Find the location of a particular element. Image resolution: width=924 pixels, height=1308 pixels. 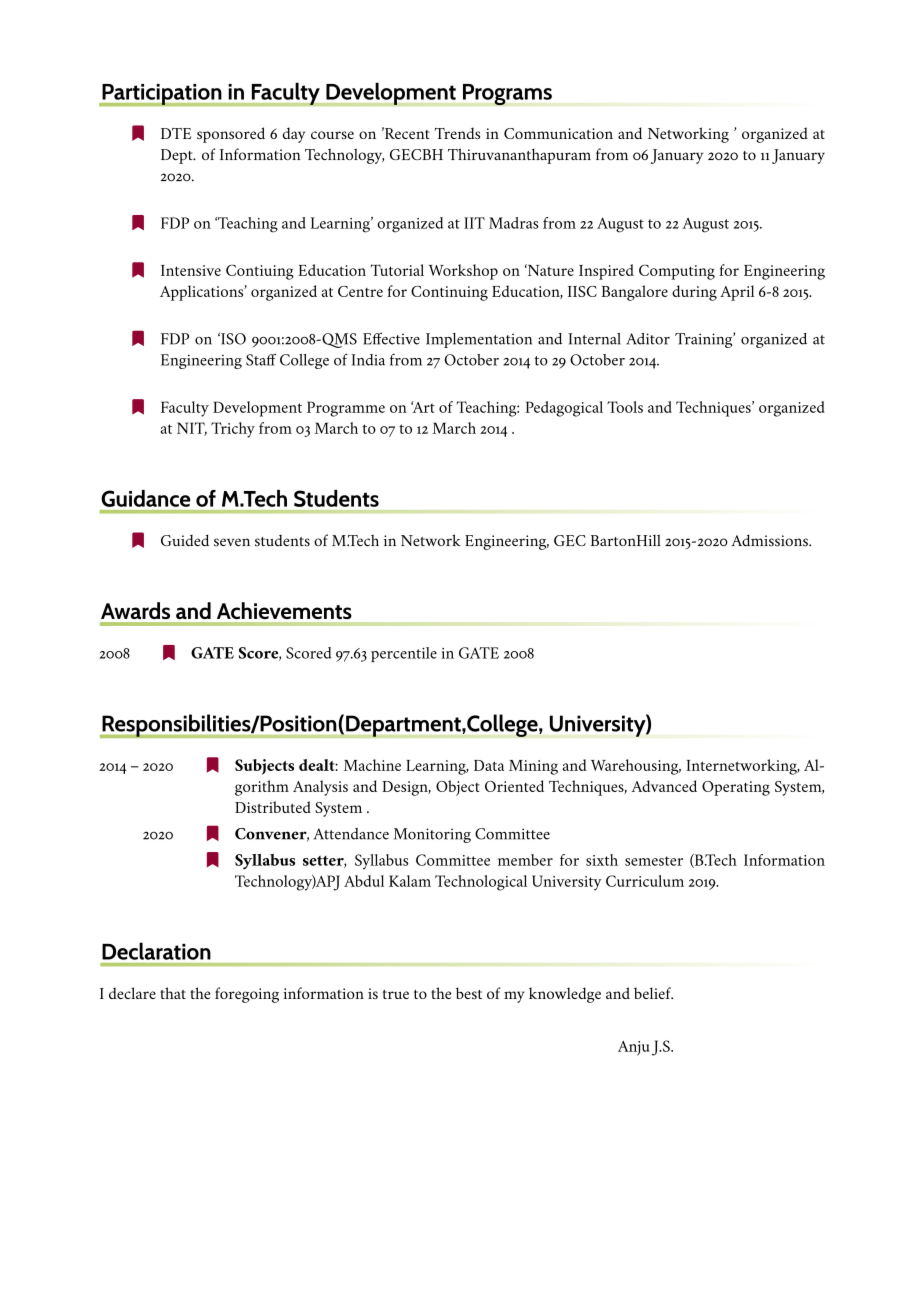

sponsored is located at coordinates (231, 135).
